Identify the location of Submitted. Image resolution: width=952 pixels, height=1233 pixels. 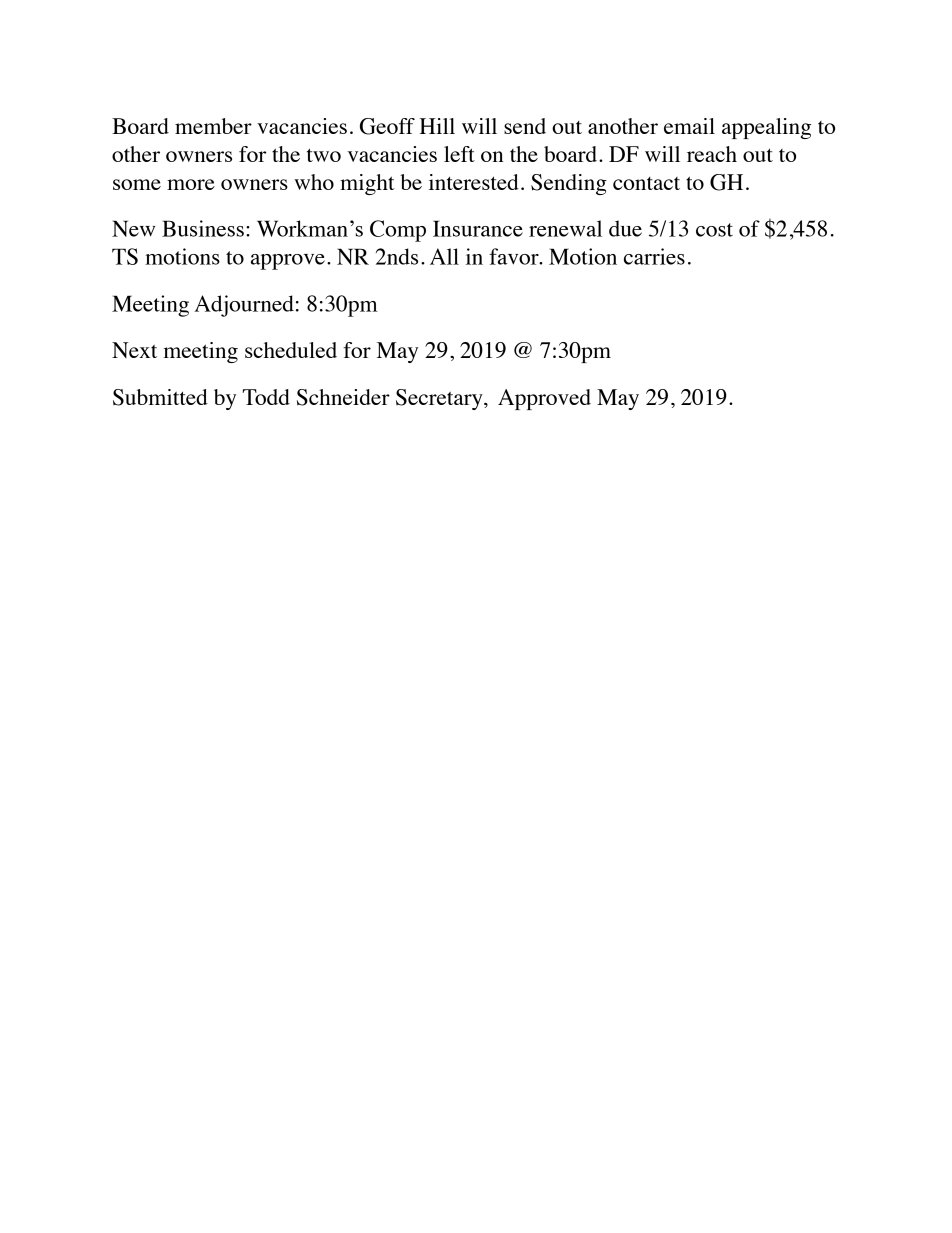
(160, 397).
